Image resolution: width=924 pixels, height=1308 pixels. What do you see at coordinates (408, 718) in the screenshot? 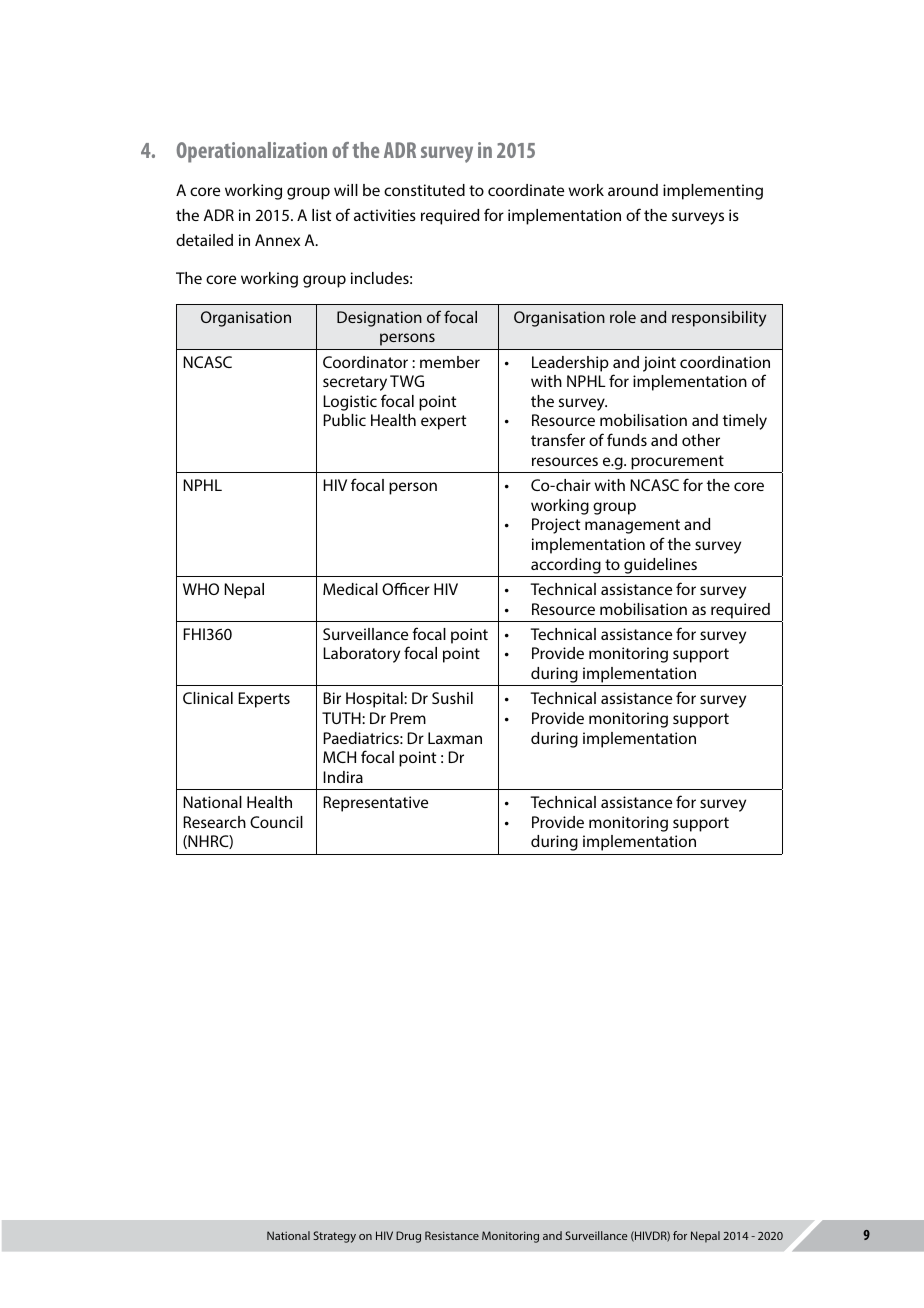
I see `Prem` at bounding box center [408, 718].
